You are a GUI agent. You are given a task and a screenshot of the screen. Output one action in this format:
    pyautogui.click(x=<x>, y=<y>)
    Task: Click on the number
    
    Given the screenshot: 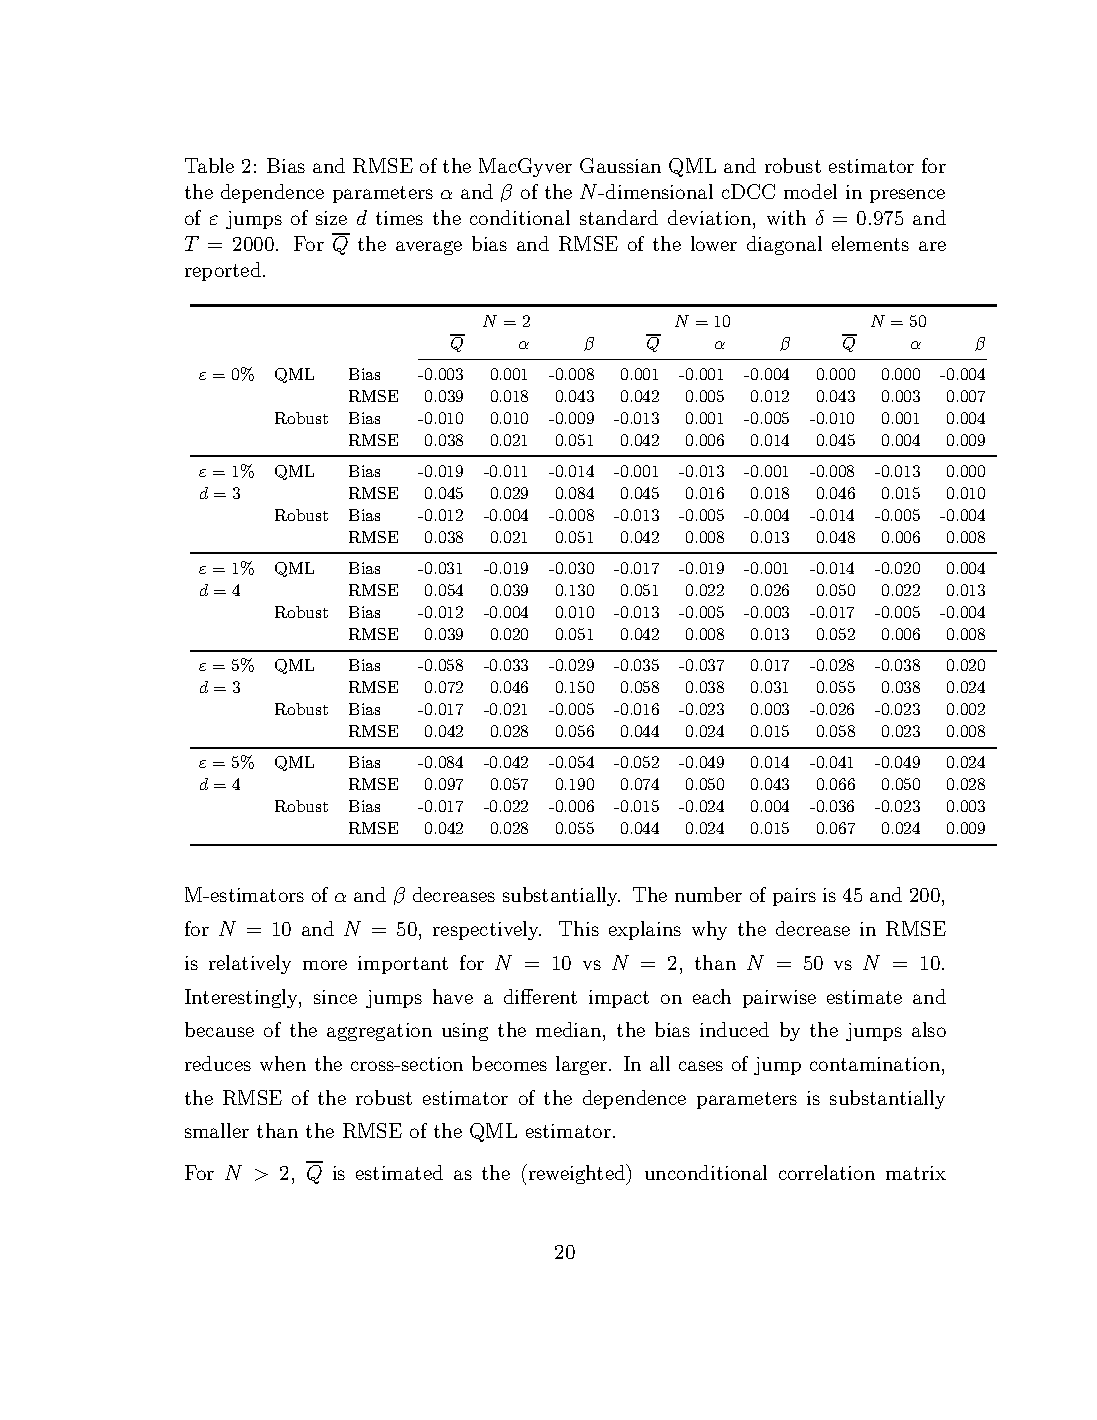 What is the action you would take?
    pyautogui.click(x=708, y=894)
